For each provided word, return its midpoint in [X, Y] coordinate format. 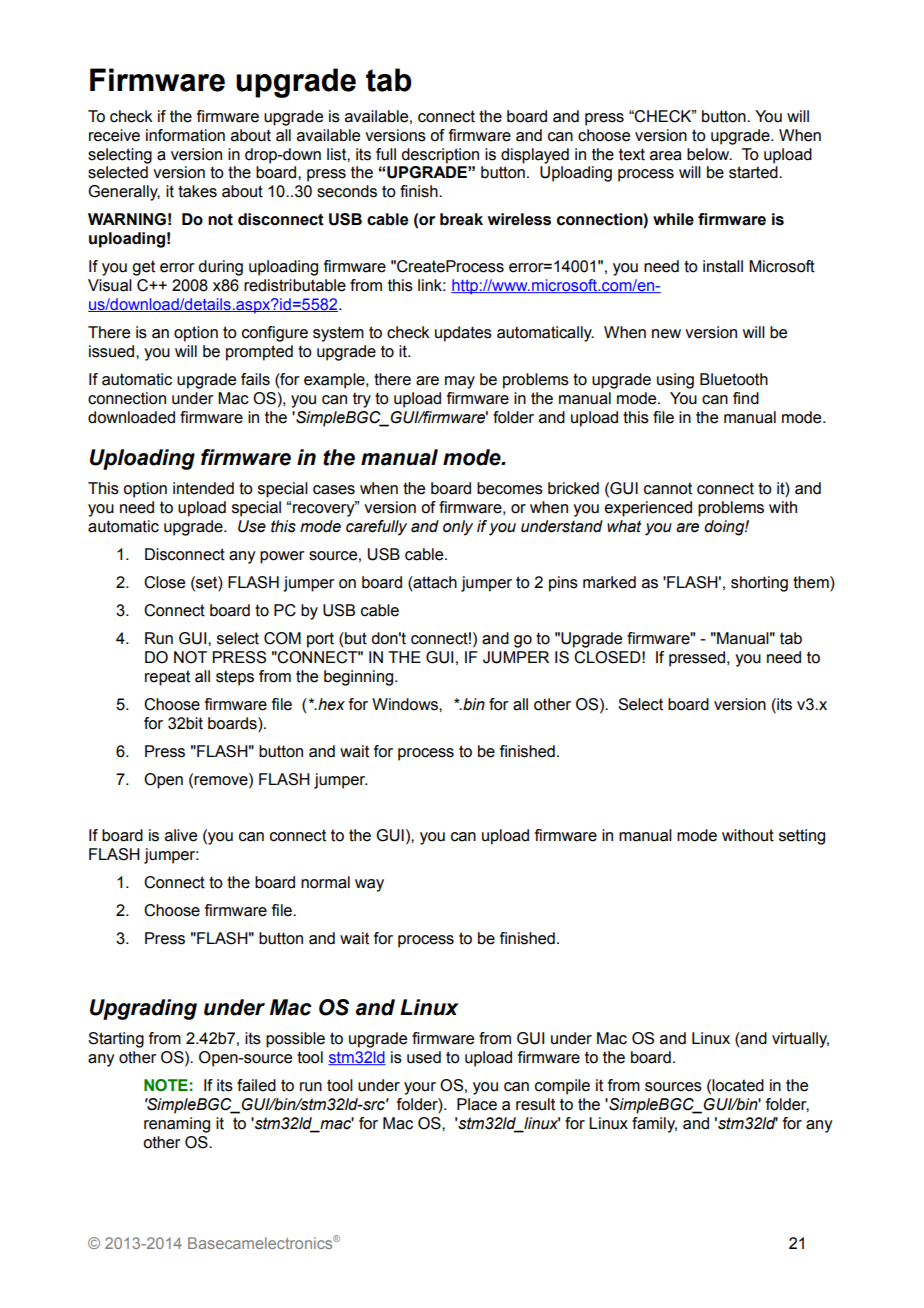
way [369, 885]
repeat [167, 678]
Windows [406, 704]
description [440, 156]
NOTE [166, 1085]
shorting [759, 584]
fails [255, 379]
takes [197, 191]
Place [477, 1104]
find [746, 398]
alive [181, 835]
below [709, 154]
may [460, 382]
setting [802, 837]
